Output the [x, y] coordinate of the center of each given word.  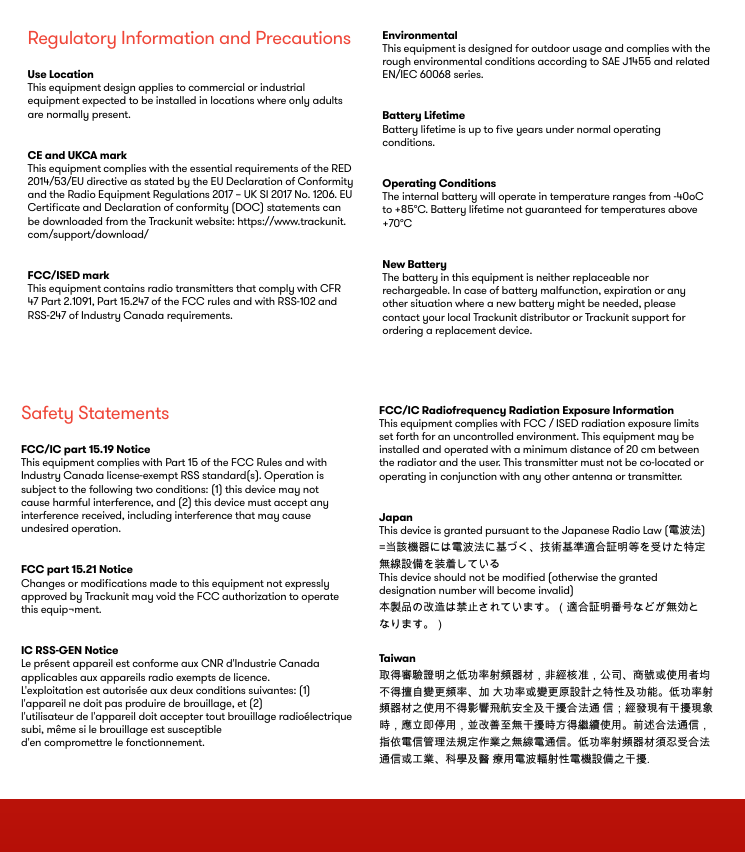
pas [113, 706]
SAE [611, 61]
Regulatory [72, 40]
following [110, 490]
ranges [629, 198]
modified [524, 577]
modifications [114, 583]
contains [124, 288]
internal [420, 196]
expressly [307, 584]
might [571, 304]
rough [398, 64]
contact [401, 317]
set [386, 436]
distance [590, 449]
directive [107, 181]
